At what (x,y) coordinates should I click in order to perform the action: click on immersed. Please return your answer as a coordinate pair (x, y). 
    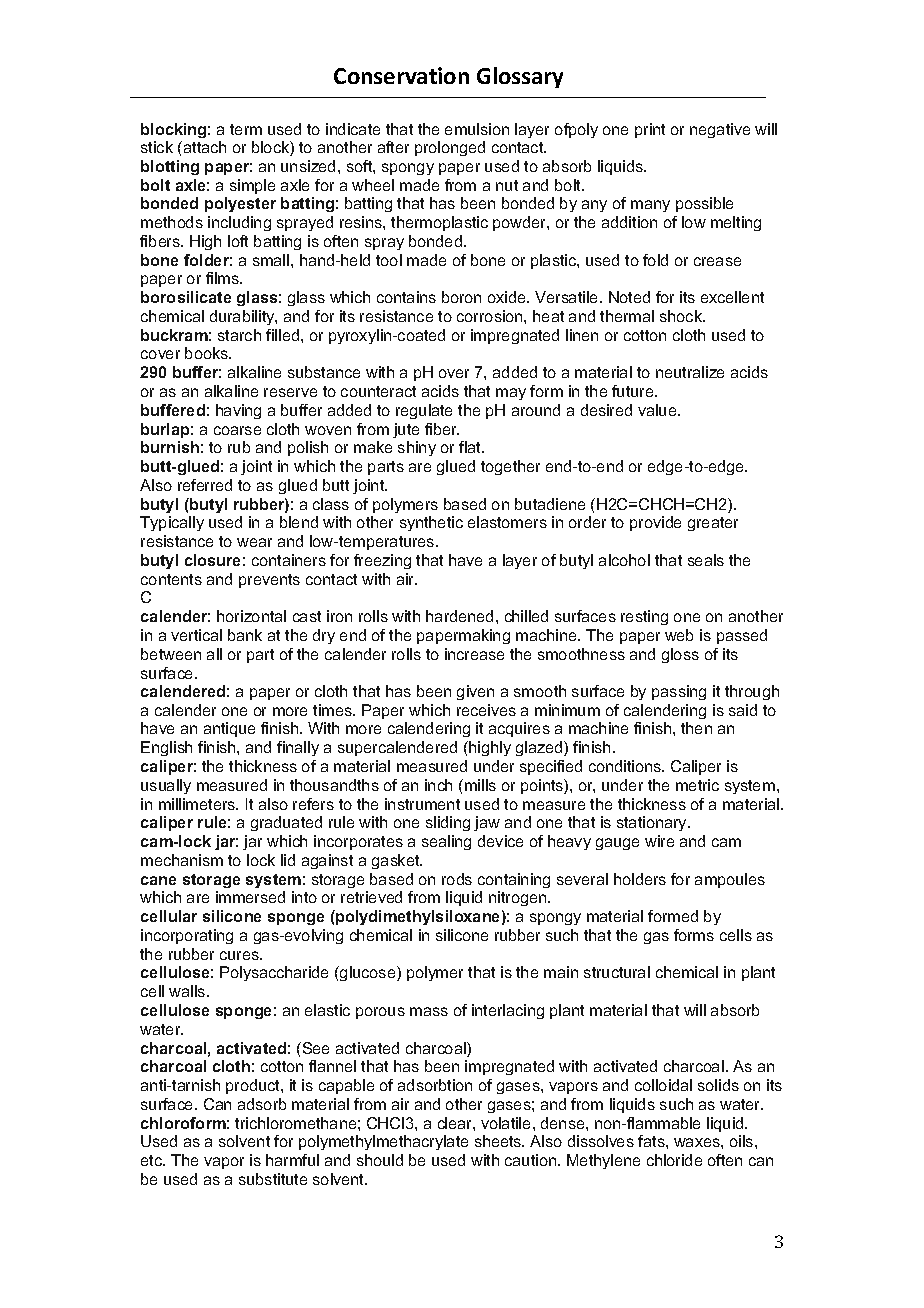
    Looking at the image, I should click on (250, 897).
